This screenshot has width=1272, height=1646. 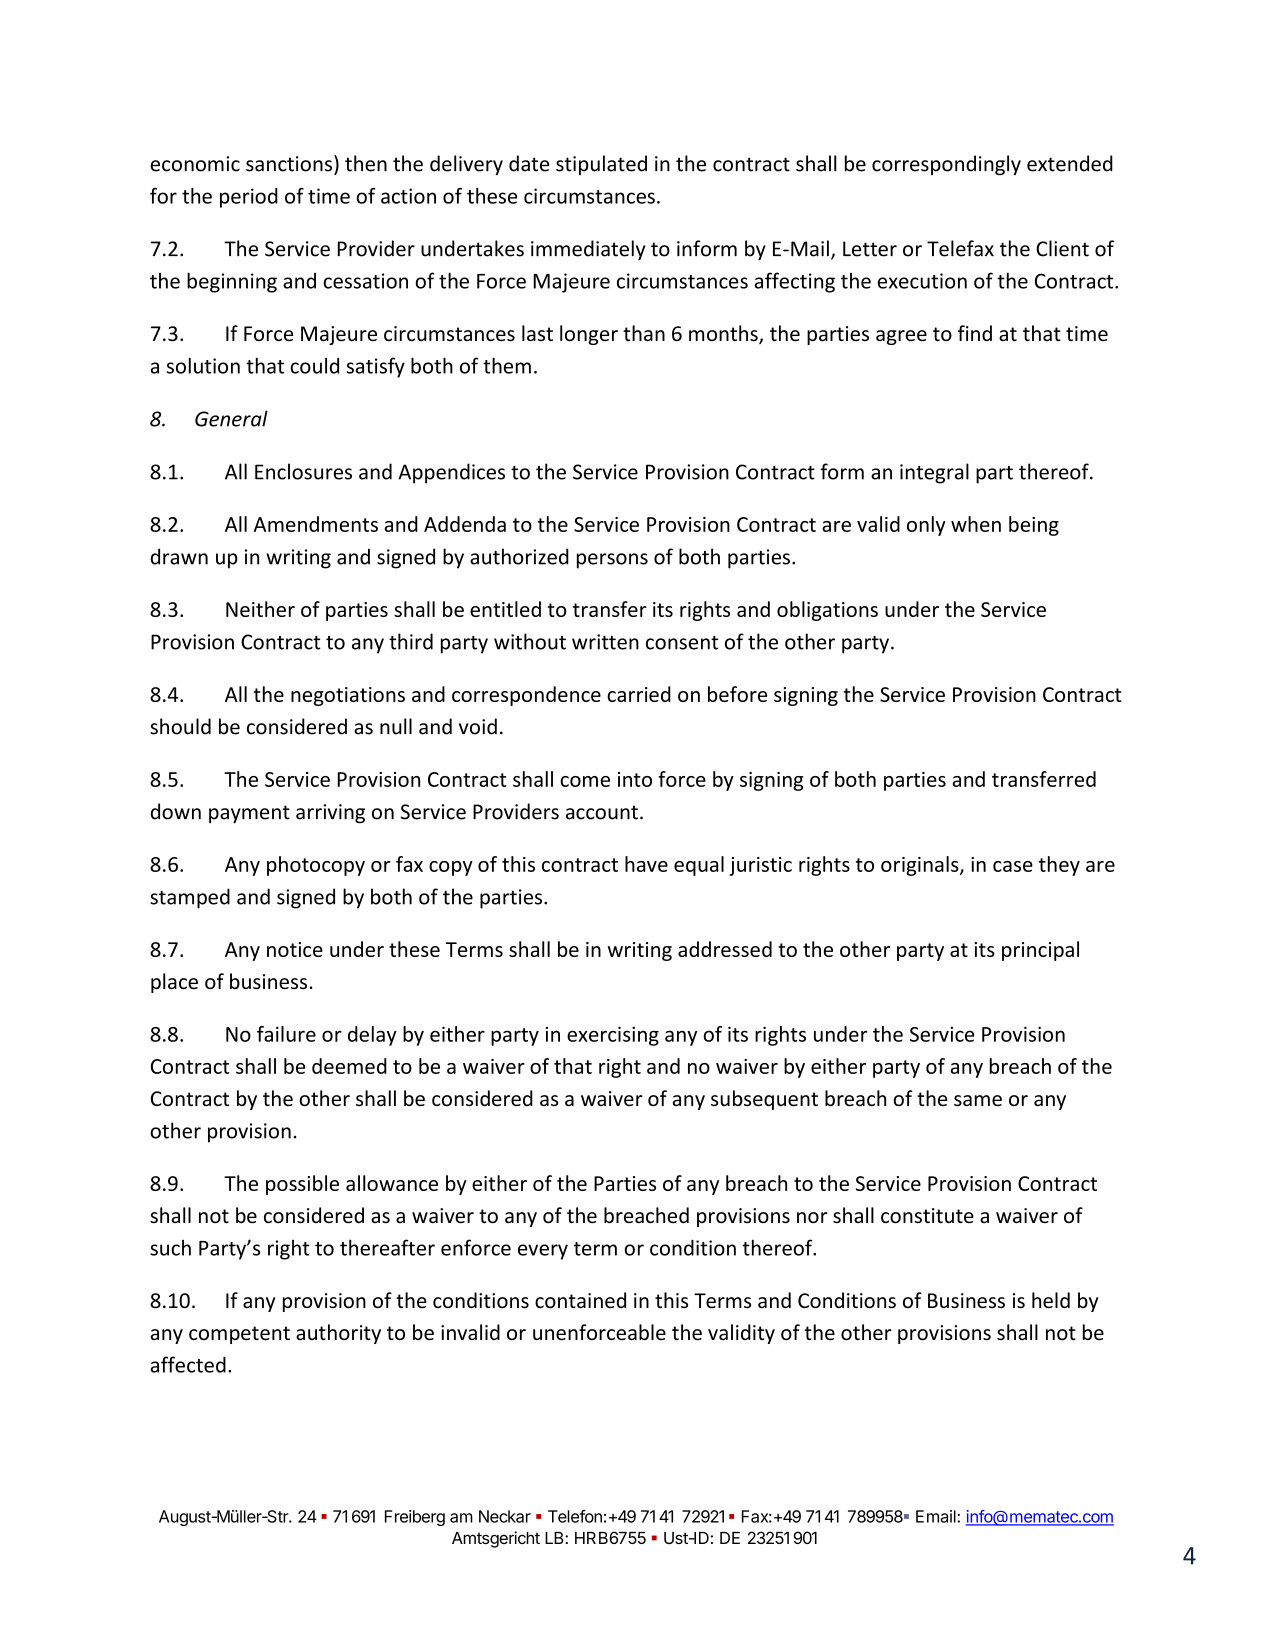 I want to click on period, so click(x=249, y=198).
